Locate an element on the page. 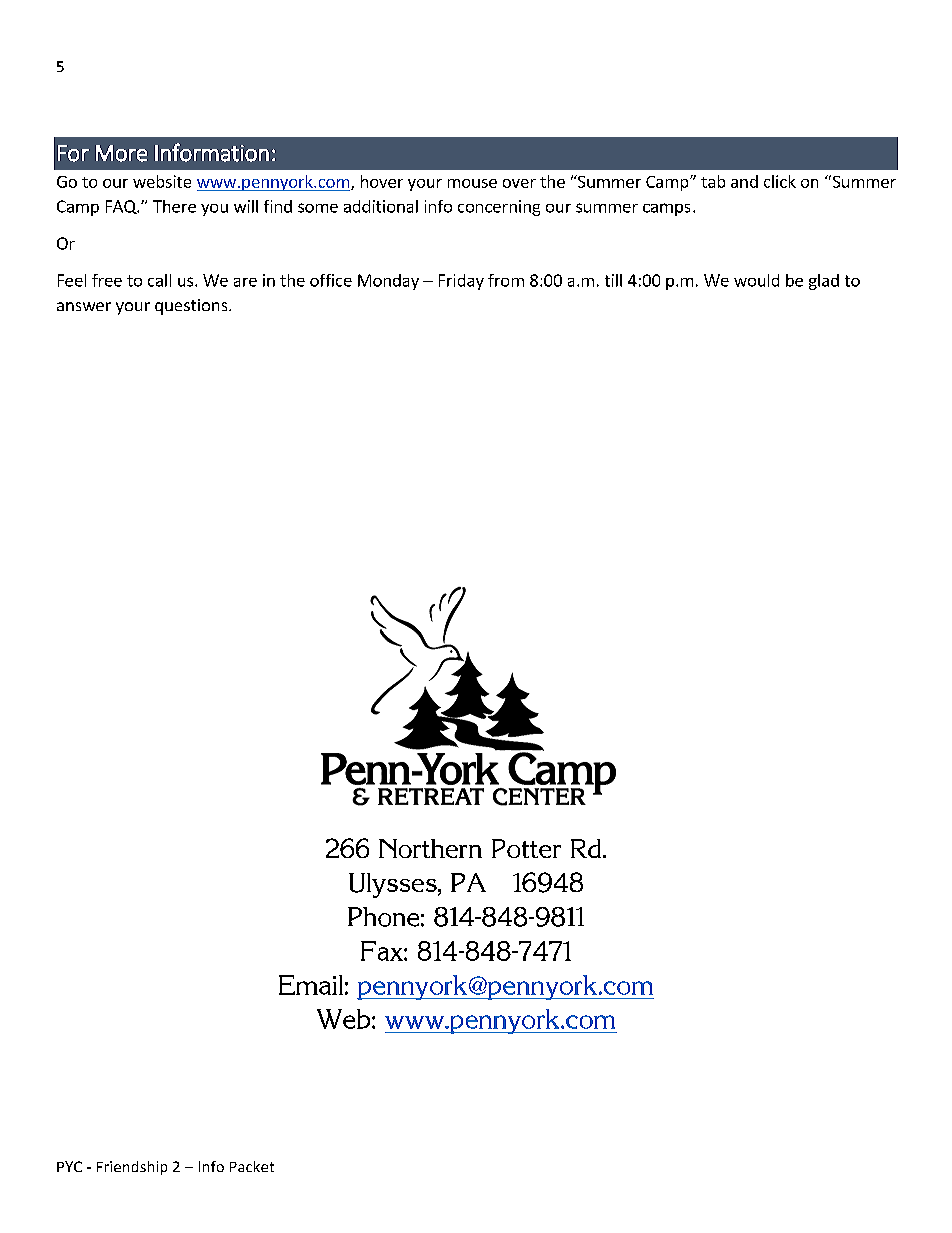 This page has width=952, height=1233. Packet is located at coordinates (252, 1166).
